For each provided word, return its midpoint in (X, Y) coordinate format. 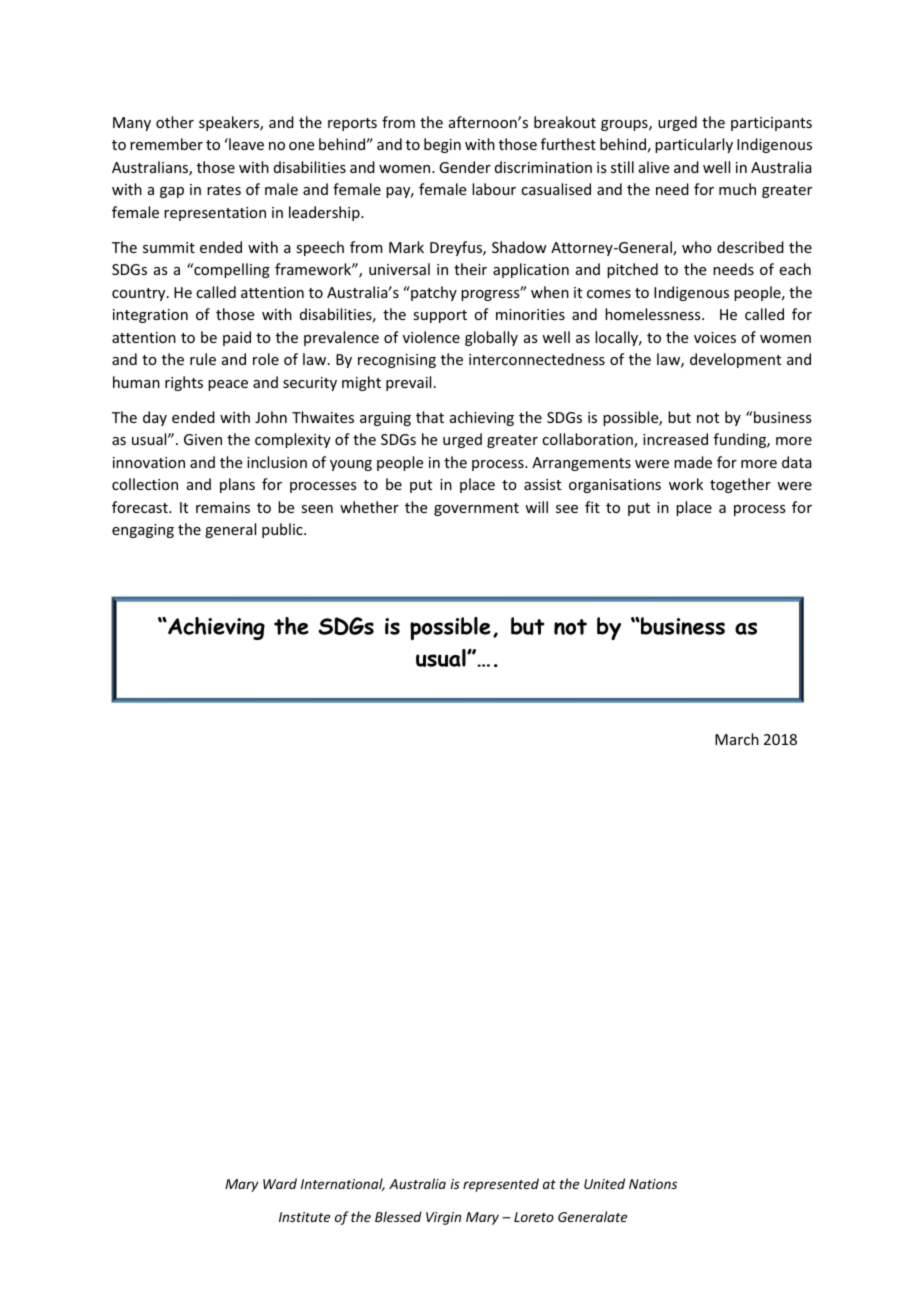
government (476, 509)
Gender (465, 167)
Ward (280, 1183)
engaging (143, 531)
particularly (694, 145)
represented (501, 1185)
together (740, 485)
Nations (653, 1184)
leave (245, 144)
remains (223, 507)
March (737, 739)
